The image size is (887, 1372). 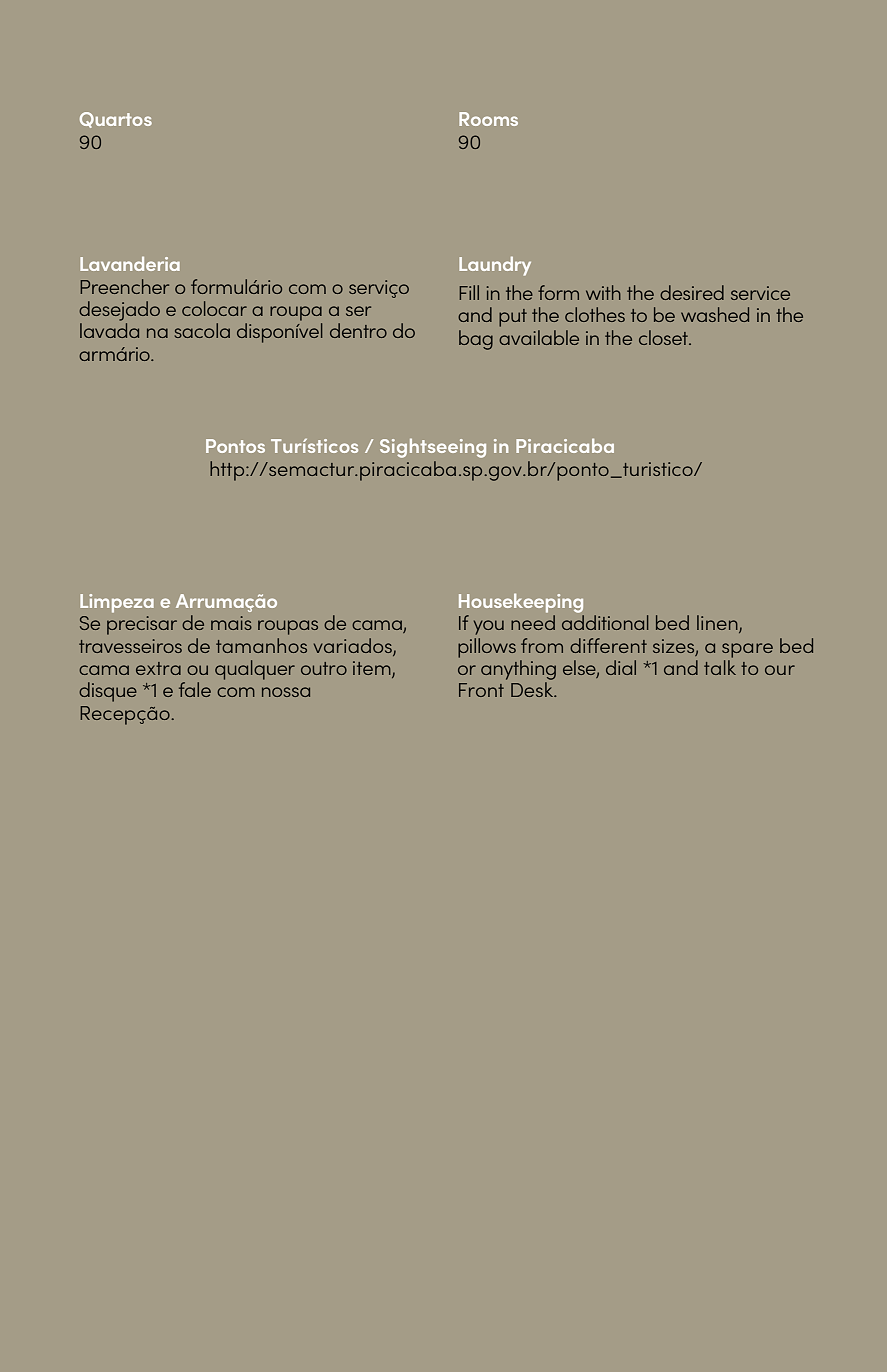 What do you see at coordinates (231, 623) in the image?
I see `mais` at bounding box center [231, 623].
